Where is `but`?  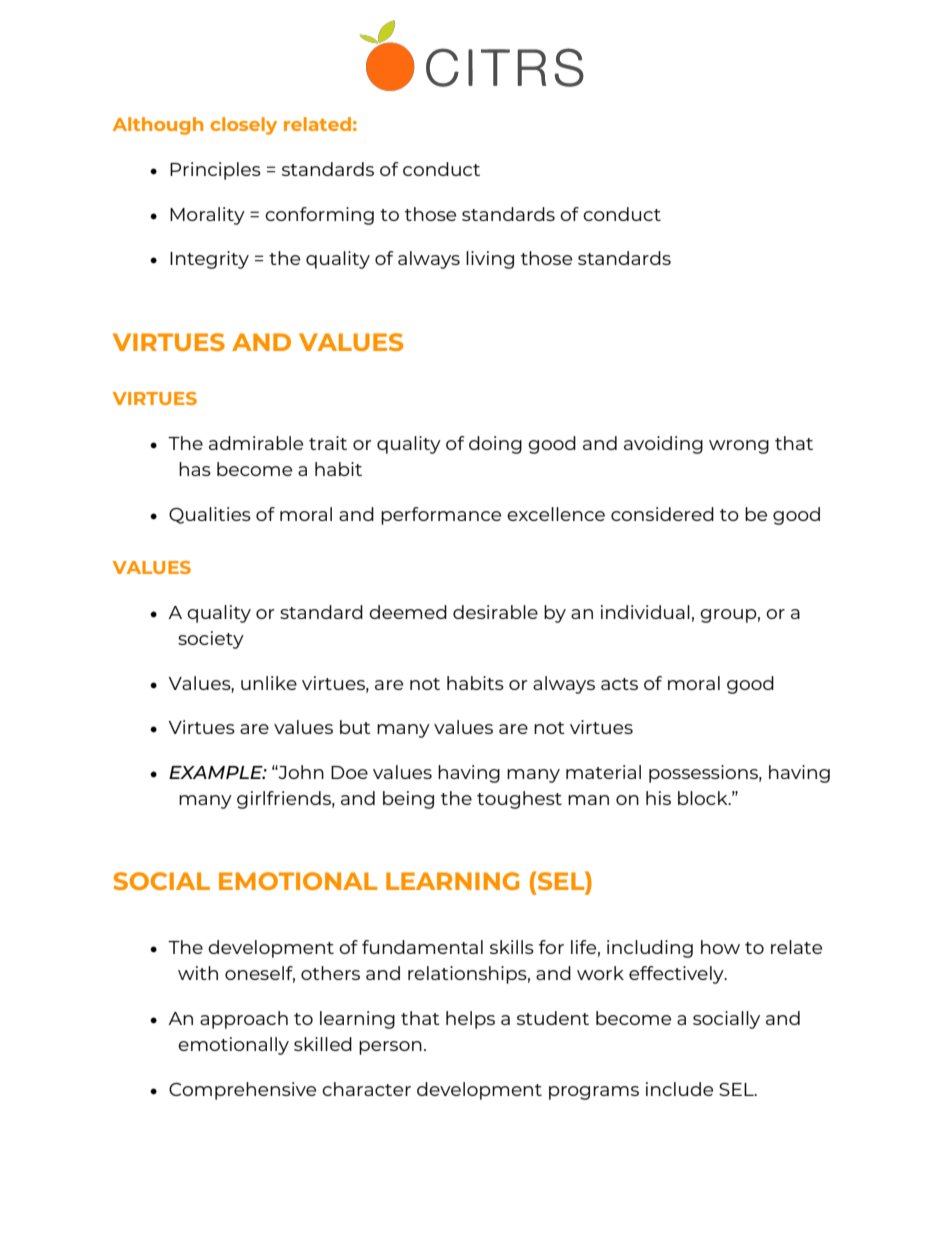 but is located at coordinates (355, 727).
